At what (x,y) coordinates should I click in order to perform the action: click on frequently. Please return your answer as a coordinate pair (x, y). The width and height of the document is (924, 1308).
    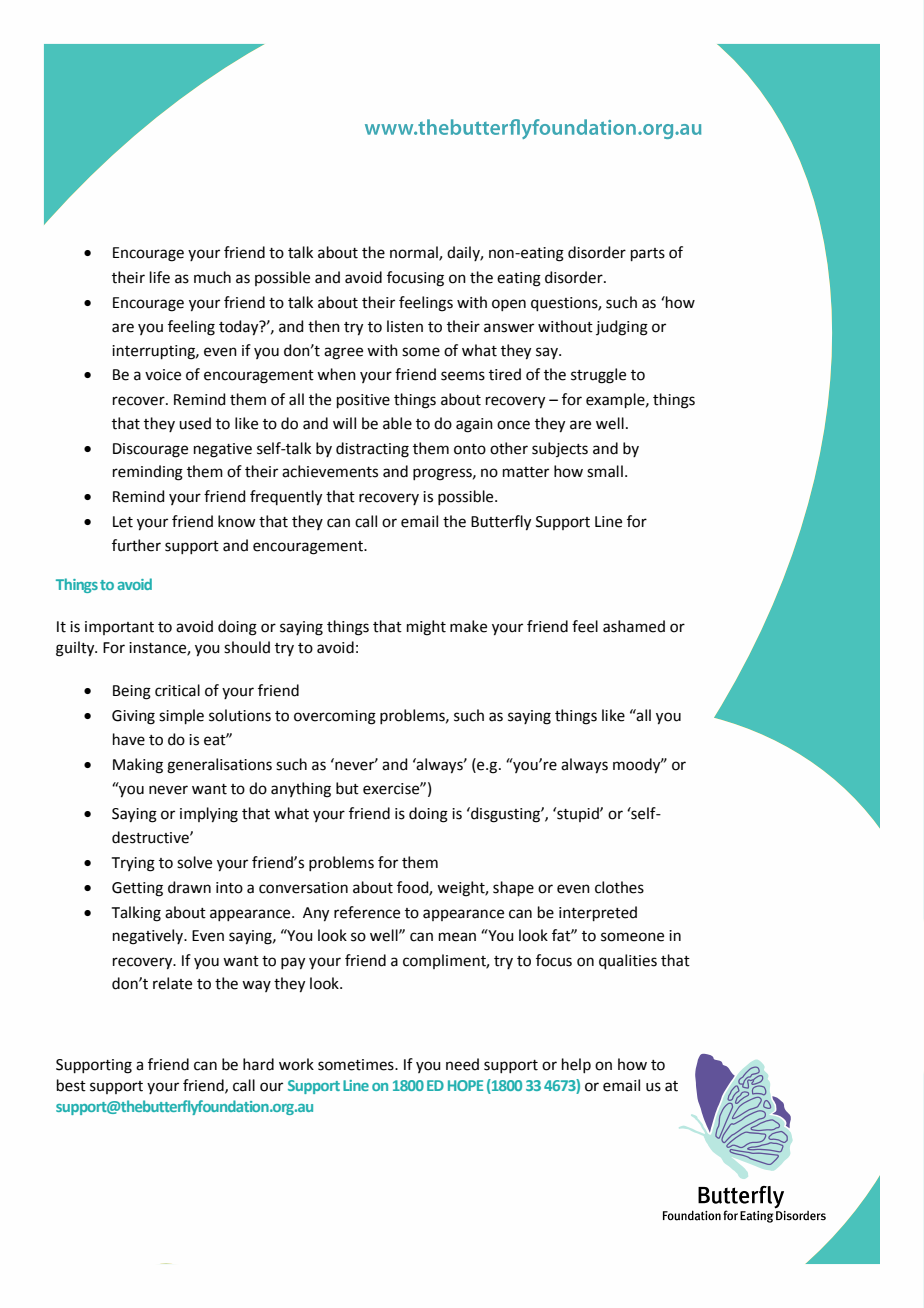
    Looking at the image, I should click on (286, 498).
